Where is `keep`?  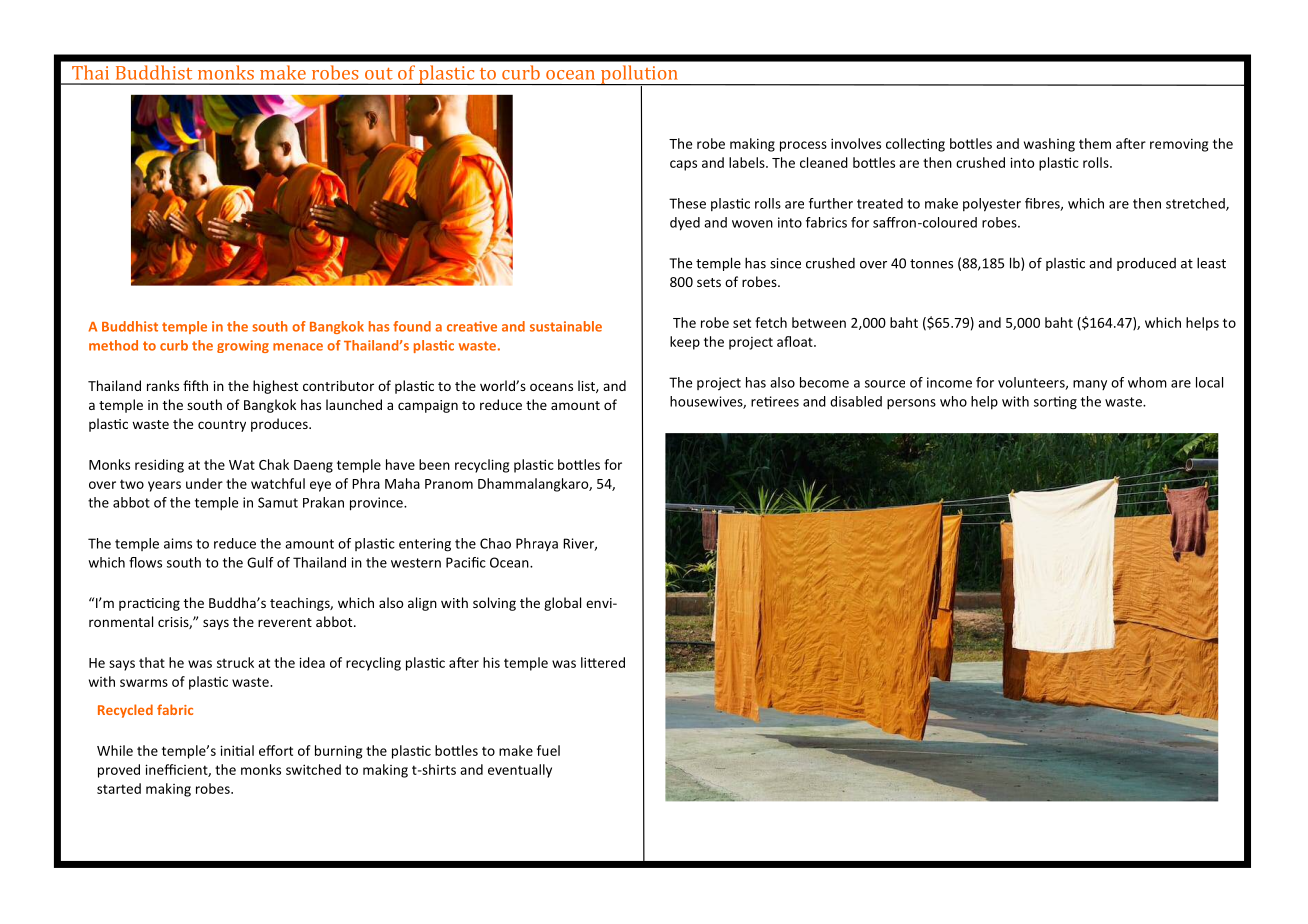
keep is located at coordinates (685, 343).
